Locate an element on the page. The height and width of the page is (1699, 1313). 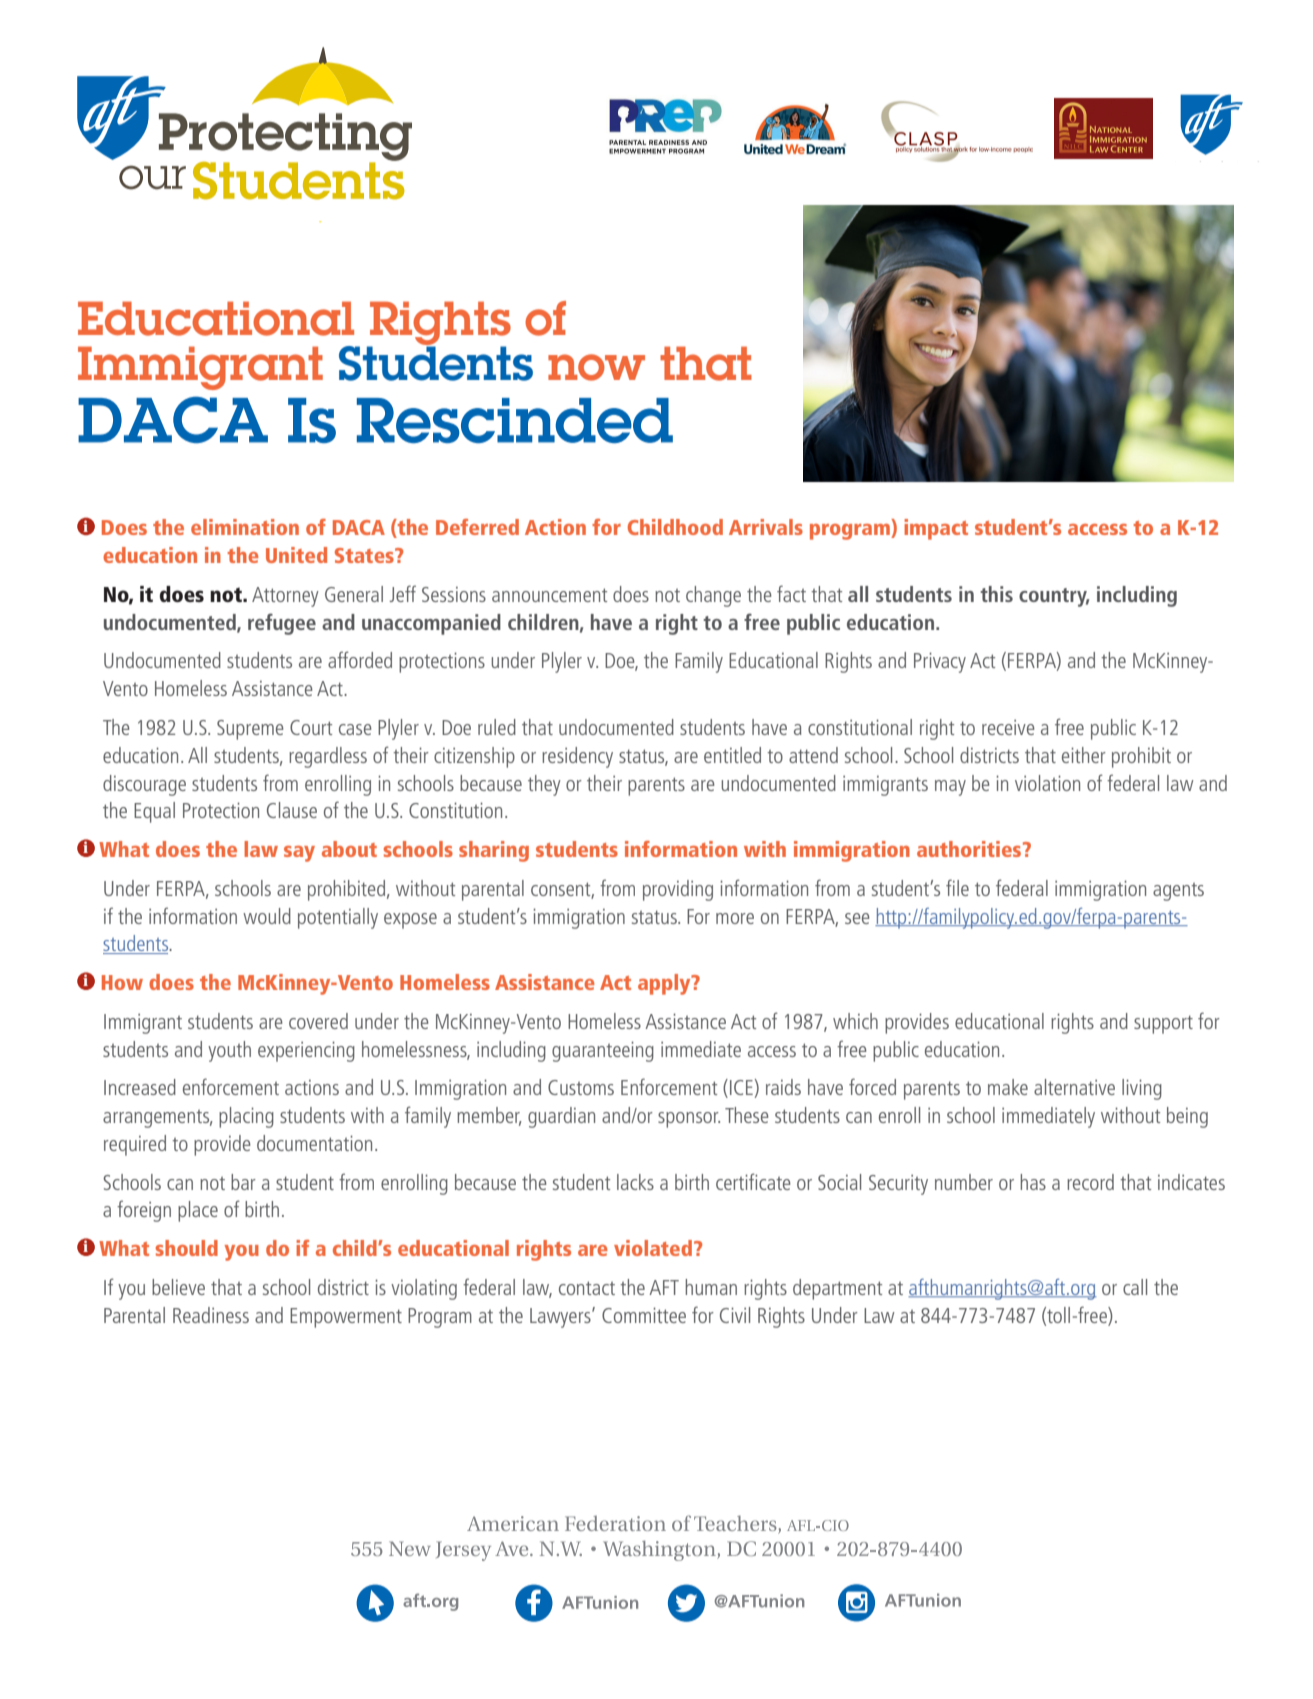
impact is located at coordinates (936, 529).
